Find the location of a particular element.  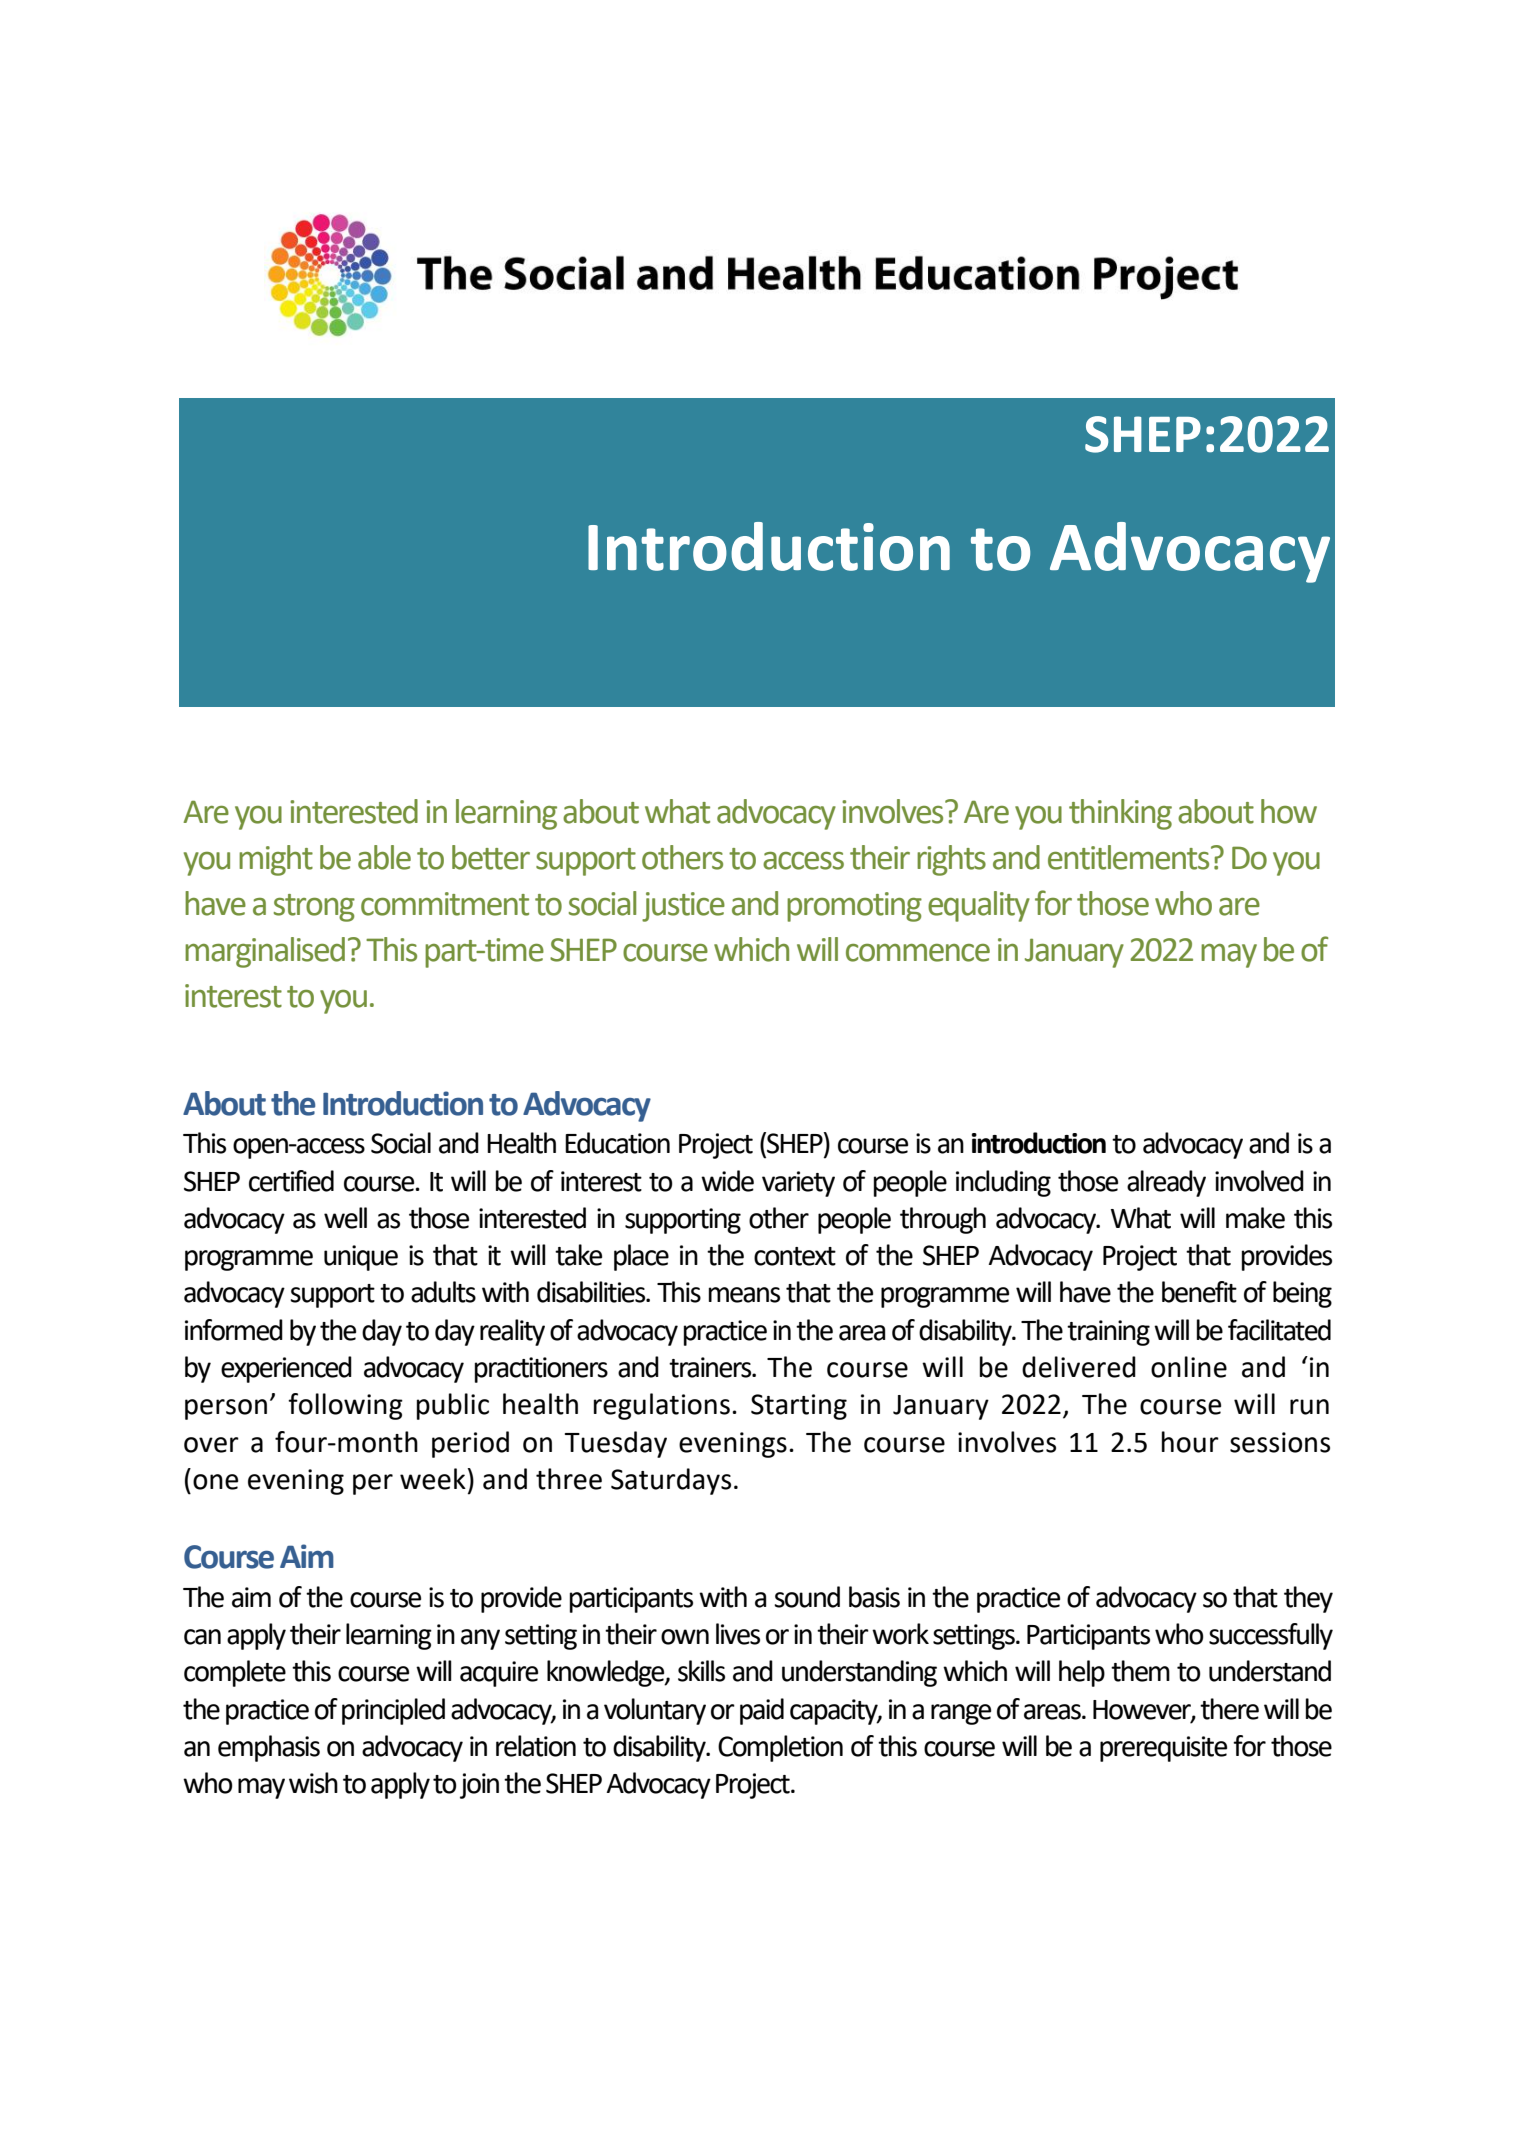

able is located at coordinates (384, 857).
